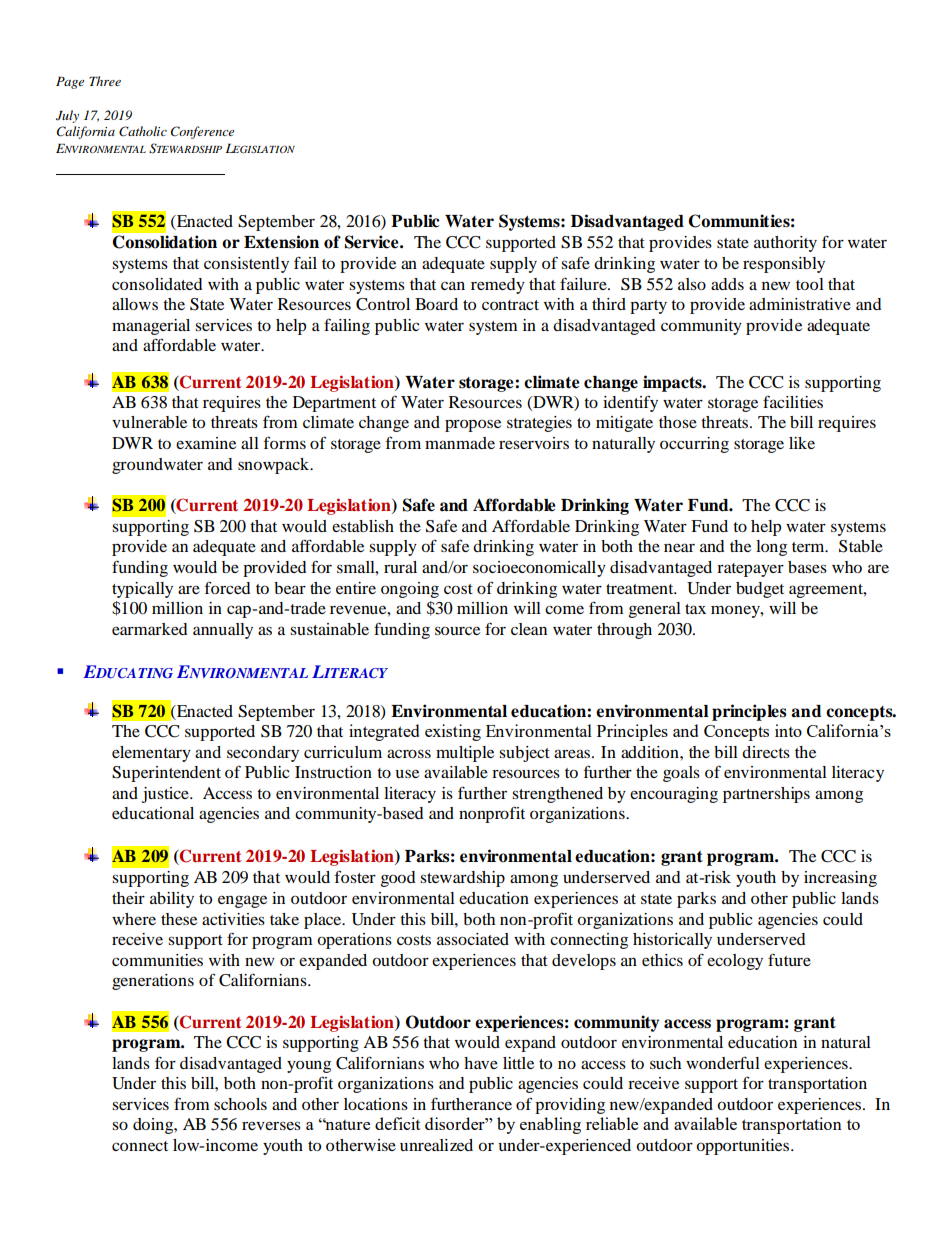 The width and height of the page is (952, 1233). What do you see at coordinates (436, 1145) in the page?
I see `unrealized` at bounding box center [436, 1145].
